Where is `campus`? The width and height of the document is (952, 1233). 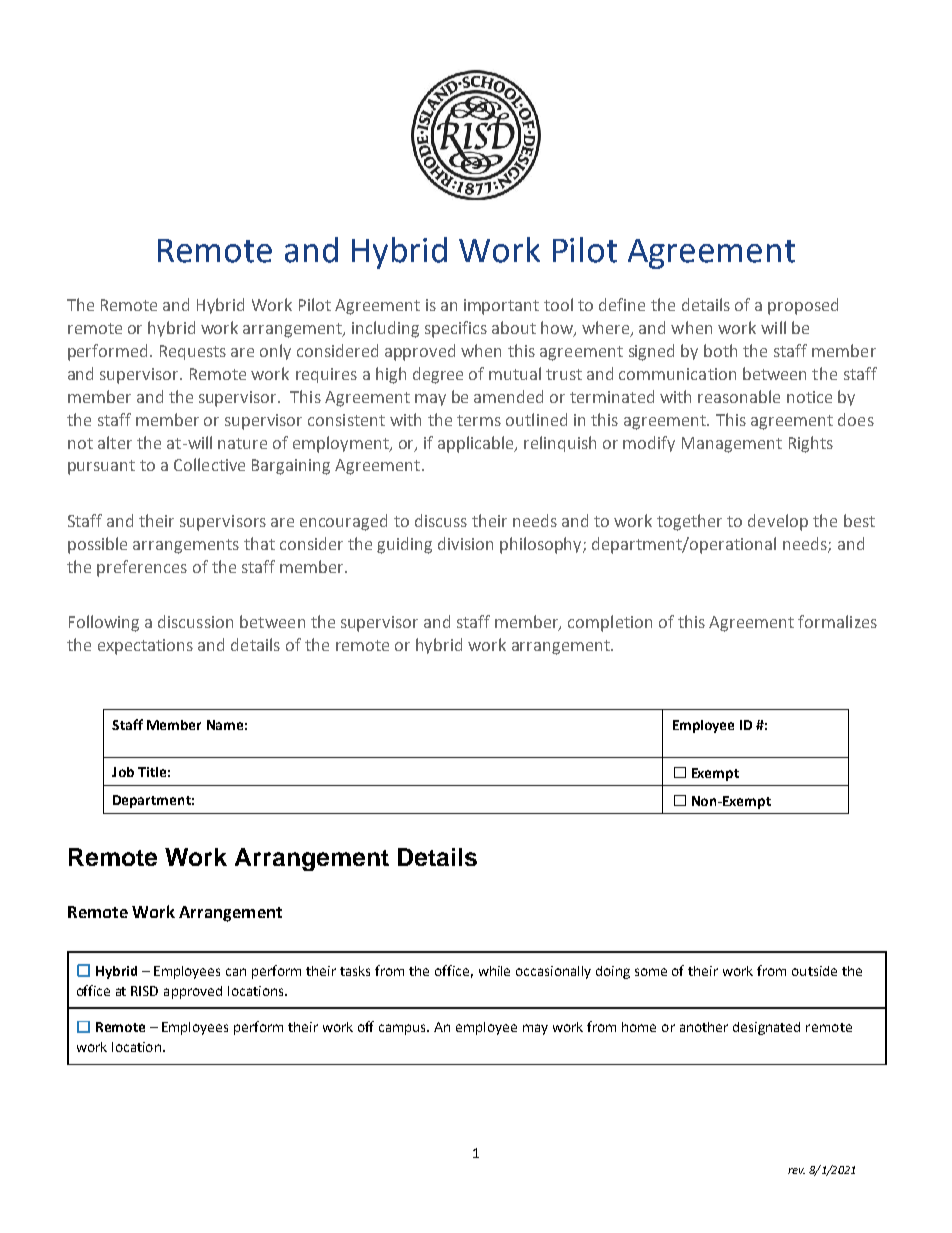 campus is located at coordinates (404, 1029).
